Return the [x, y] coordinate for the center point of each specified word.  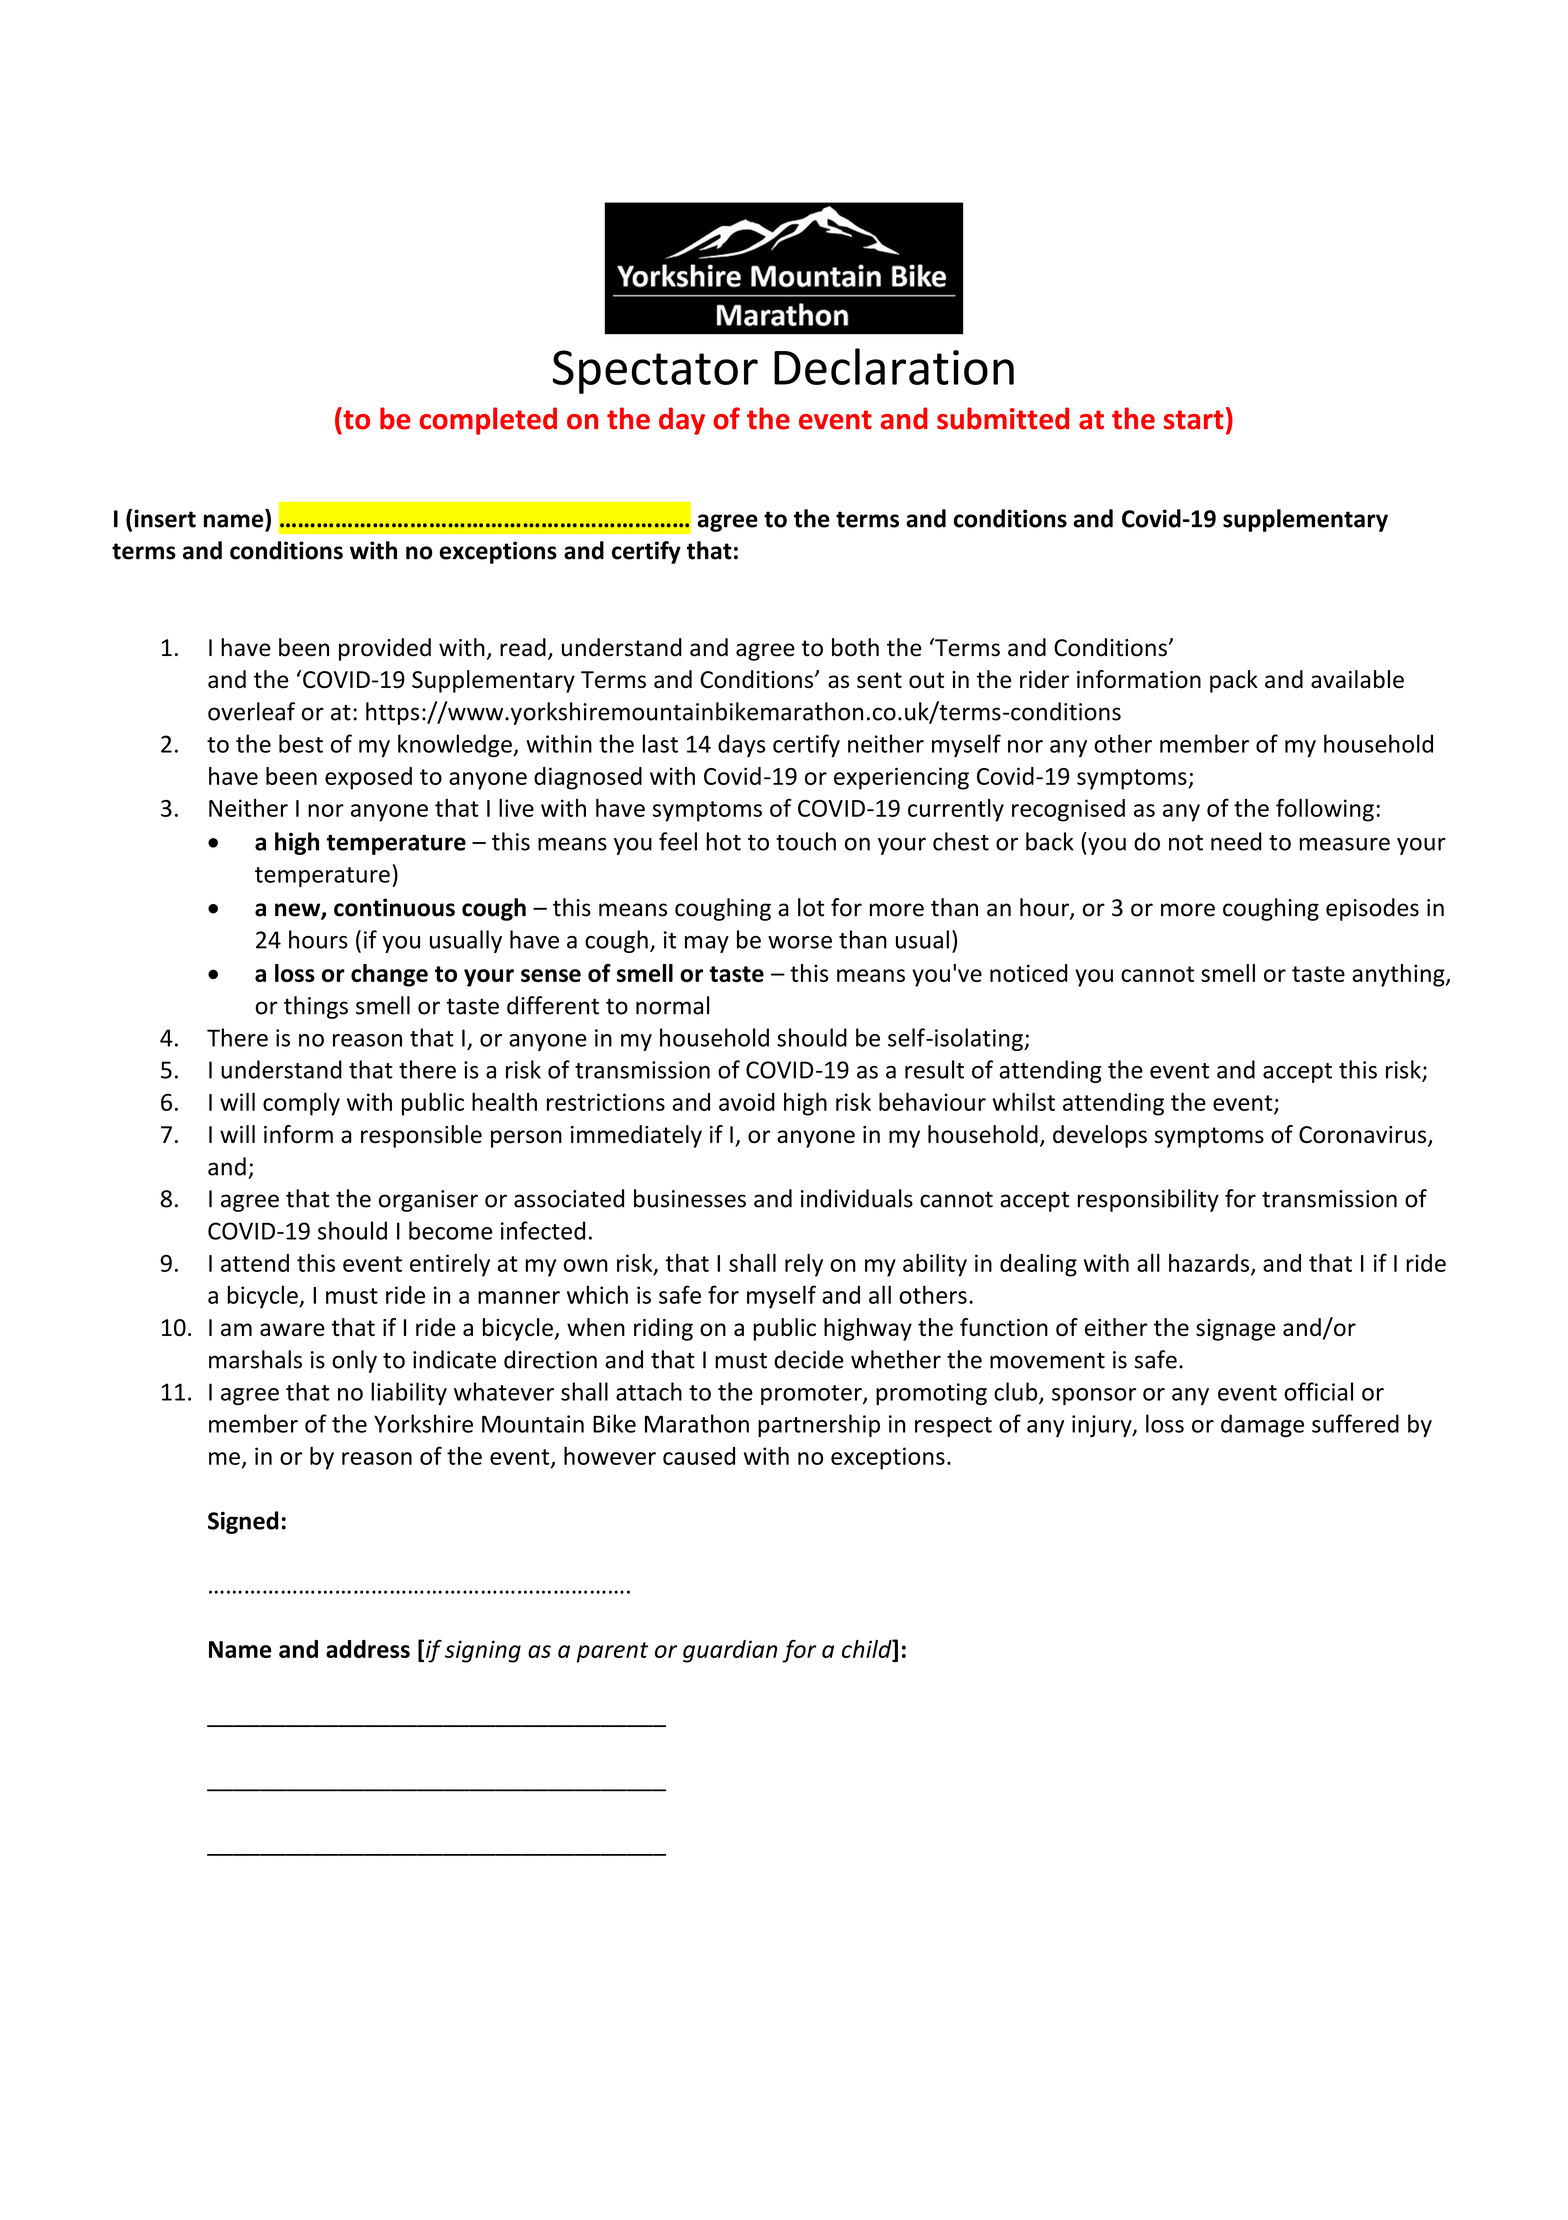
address [368, 1649]
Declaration [894, 366]
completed [488, 421]
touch [806, 841]
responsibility [1148, 1200]
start [1194, 420]
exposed [368, 778]
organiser [428, 1201]
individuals [857, 1198]
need [1236, 841]
